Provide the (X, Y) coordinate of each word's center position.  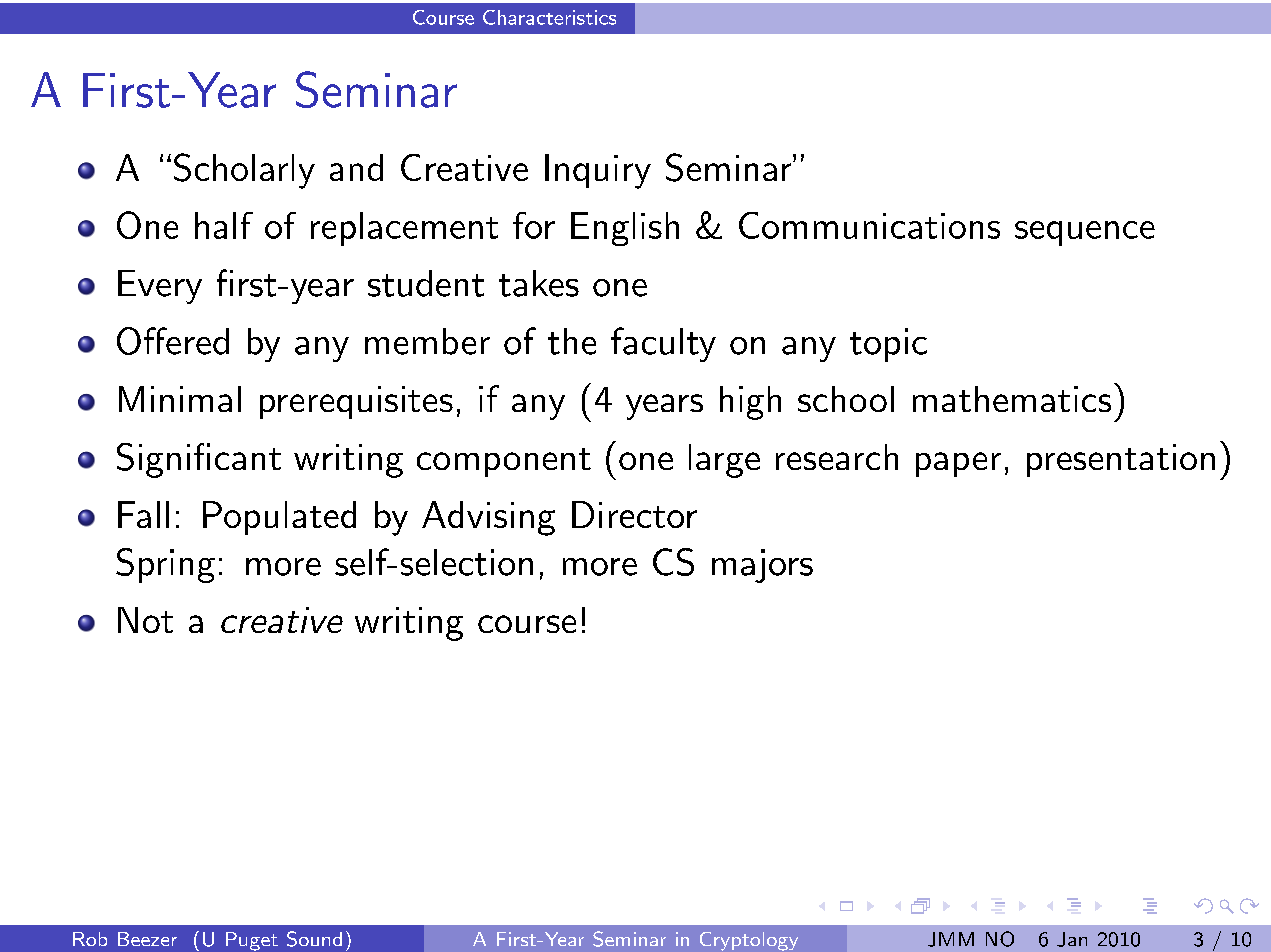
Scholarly (244, 171)
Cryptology (749, 941)
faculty (663, 344)
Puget (252, 941)
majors (762, 566)
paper (958, 464)
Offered (173, 341)
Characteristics (549, 17)
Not (145, 620)
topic (888, 345)
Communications (869, 225)
